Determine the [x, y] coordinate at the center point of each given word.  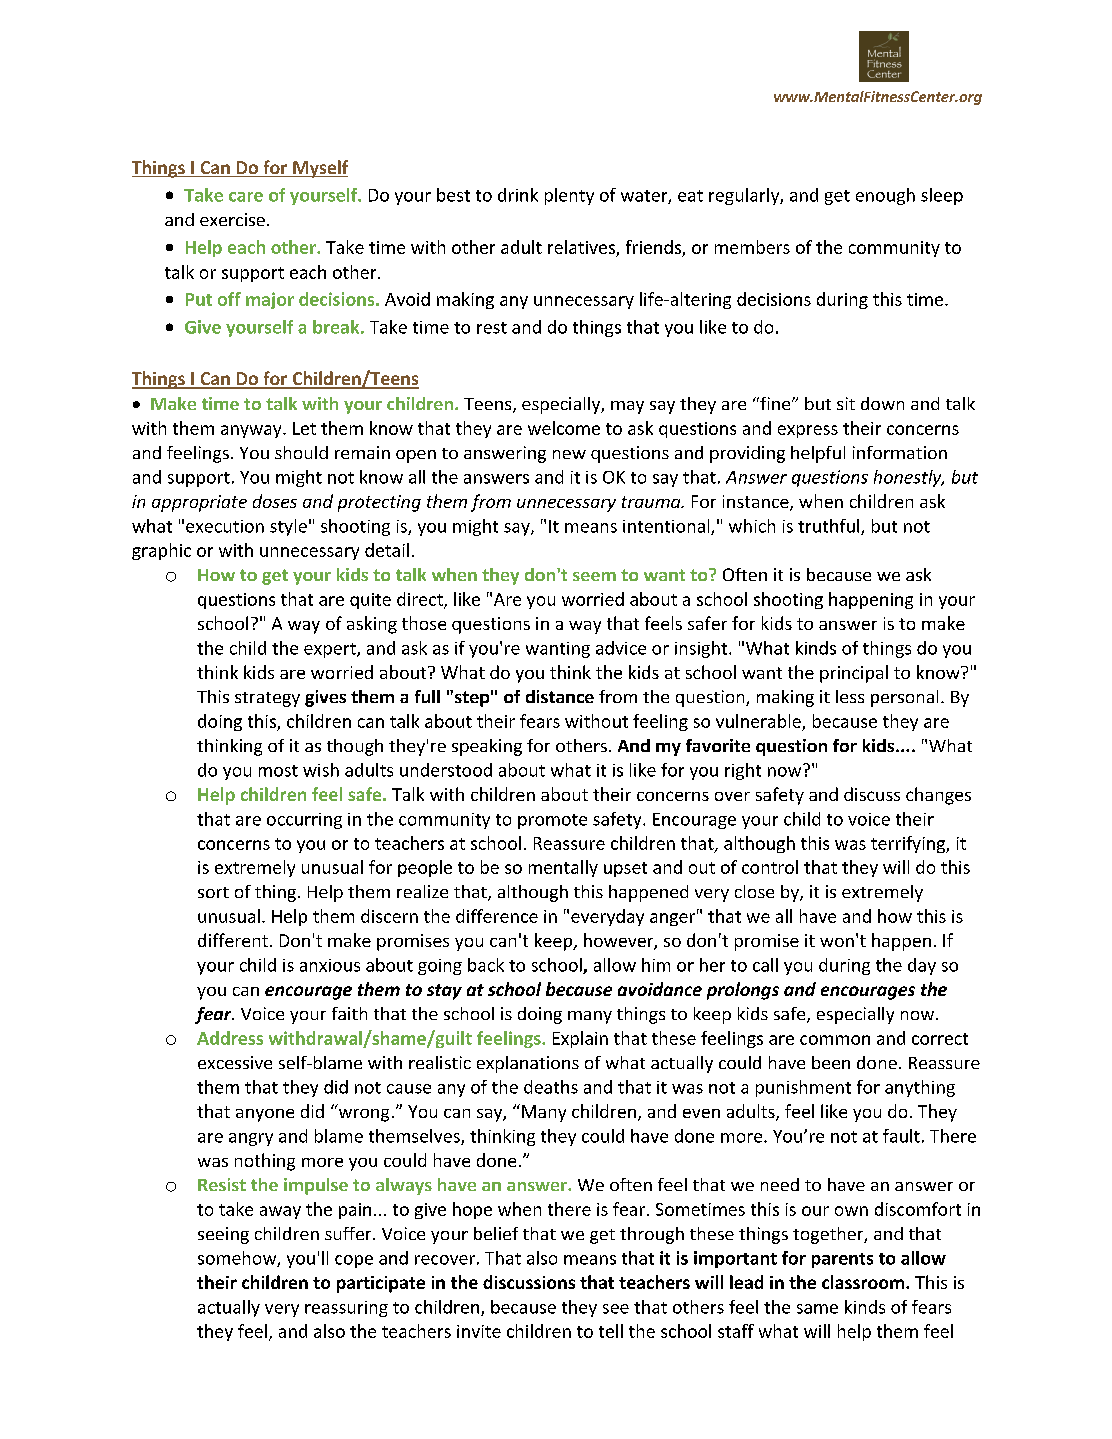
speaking [487, 747]
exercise [232, 219]
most [278, 771]
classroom [864, 1282]
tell [611, 1331]
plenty [569, 196]
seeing [223, 1235]
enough [885, 196]
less [850, 696]
